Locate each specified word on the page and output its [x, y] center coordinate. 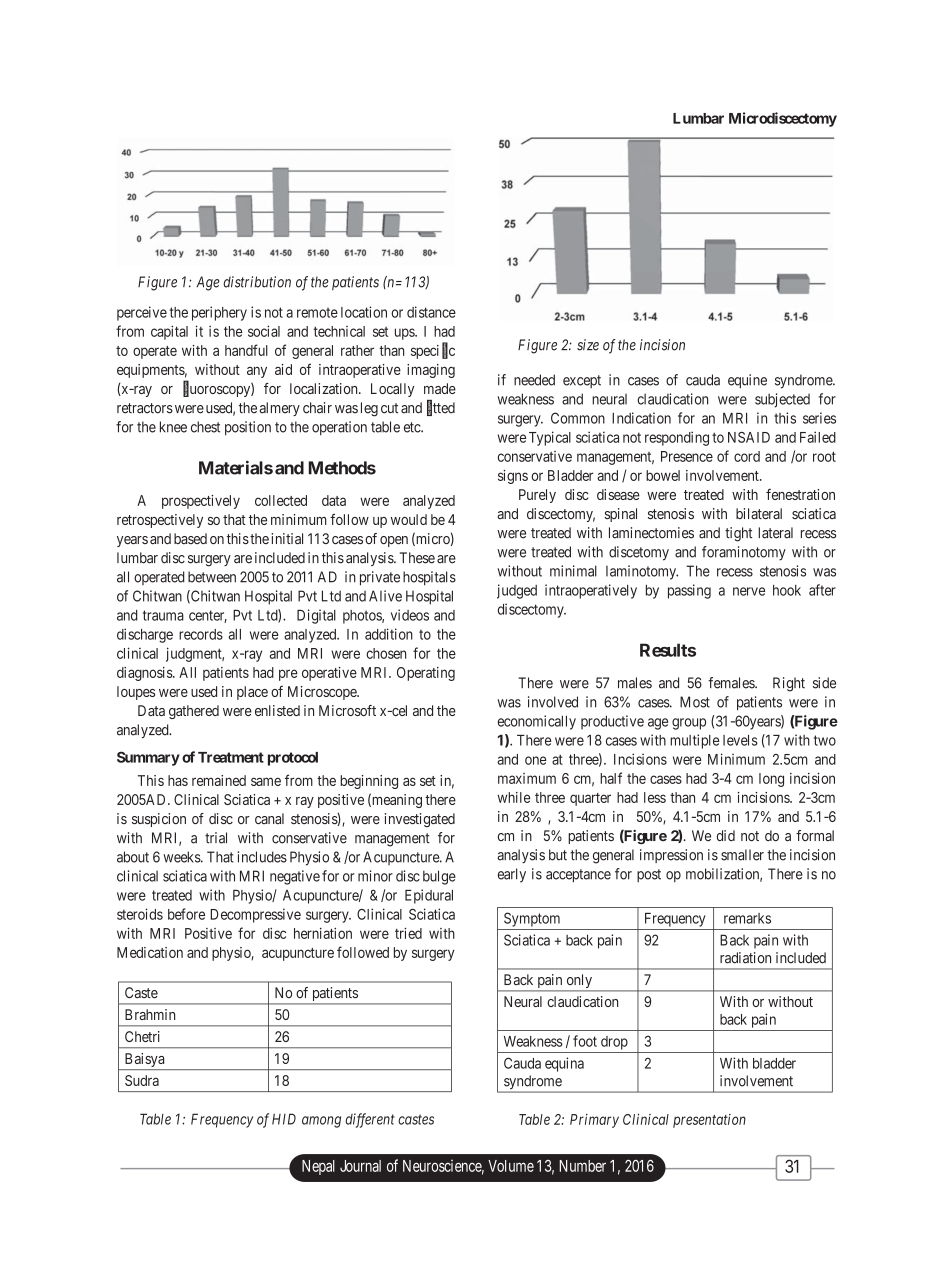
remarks [747, 918]
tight [738, 534]
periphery [219, 313]
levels [740, 740]
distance [431, 312]
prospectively [201, 502]
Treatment [231, 757]
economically [537, 722]
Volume [511, 1166]
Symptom [532, 919]
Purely [537, 496]
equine [747, 381]
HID [284, 1119]
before [186, 914]
